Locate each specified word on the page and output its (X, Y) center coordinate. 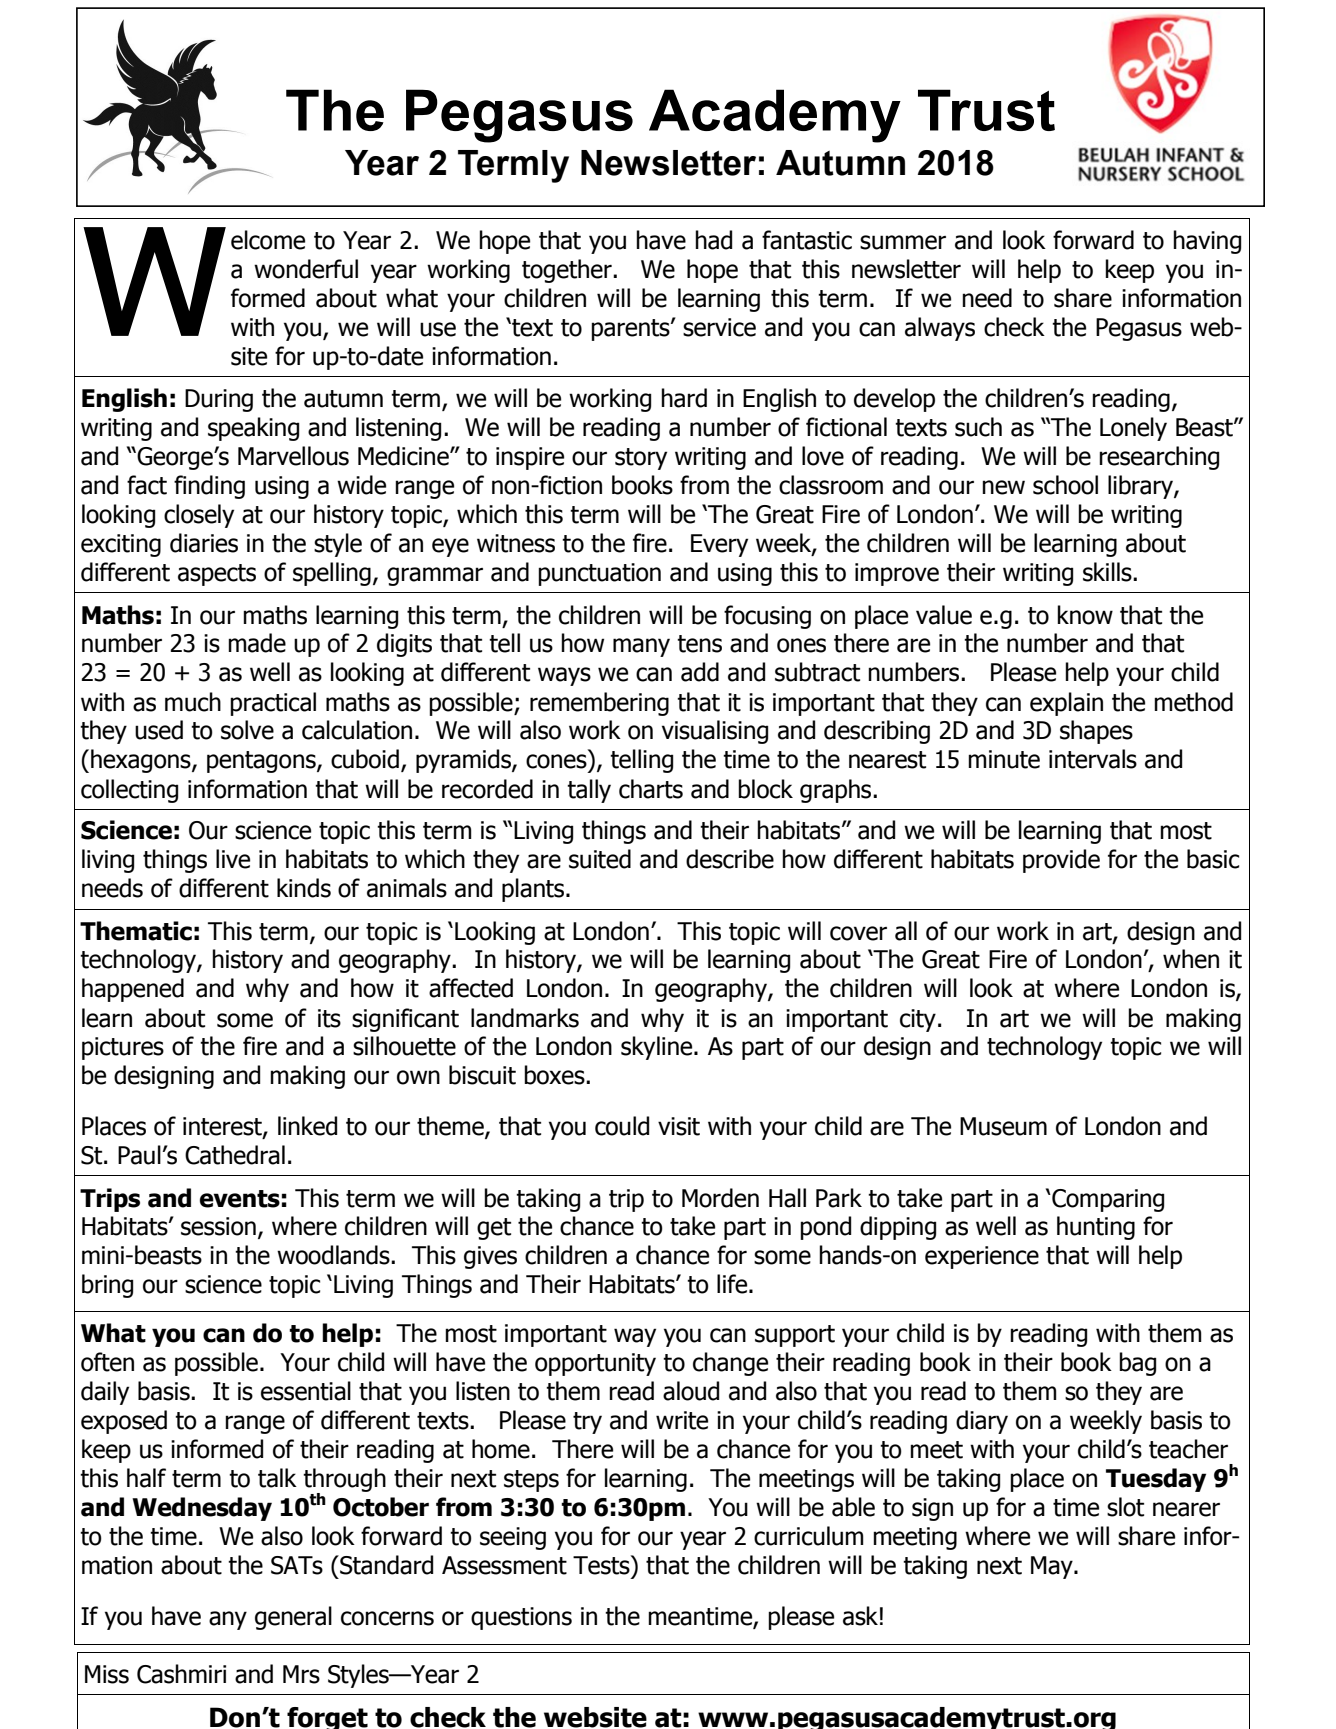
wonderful (306, 269)
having (1207, 242)
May (1053, 1567)
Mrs (301, 1674)
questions (521, 1618)
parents (631, 330)
